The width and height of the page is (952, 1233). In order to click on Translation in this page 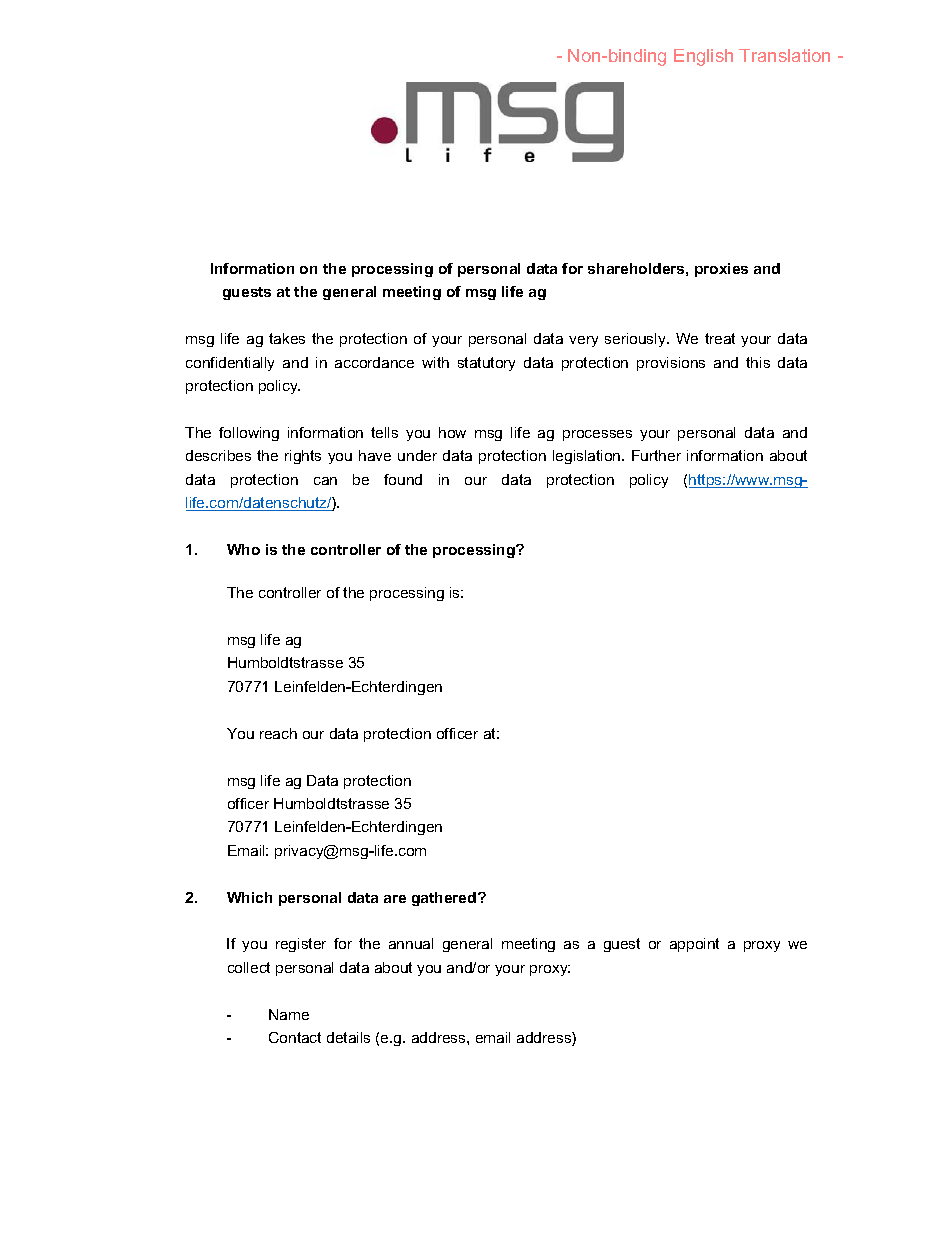, I will do `click(784, 55)`.
